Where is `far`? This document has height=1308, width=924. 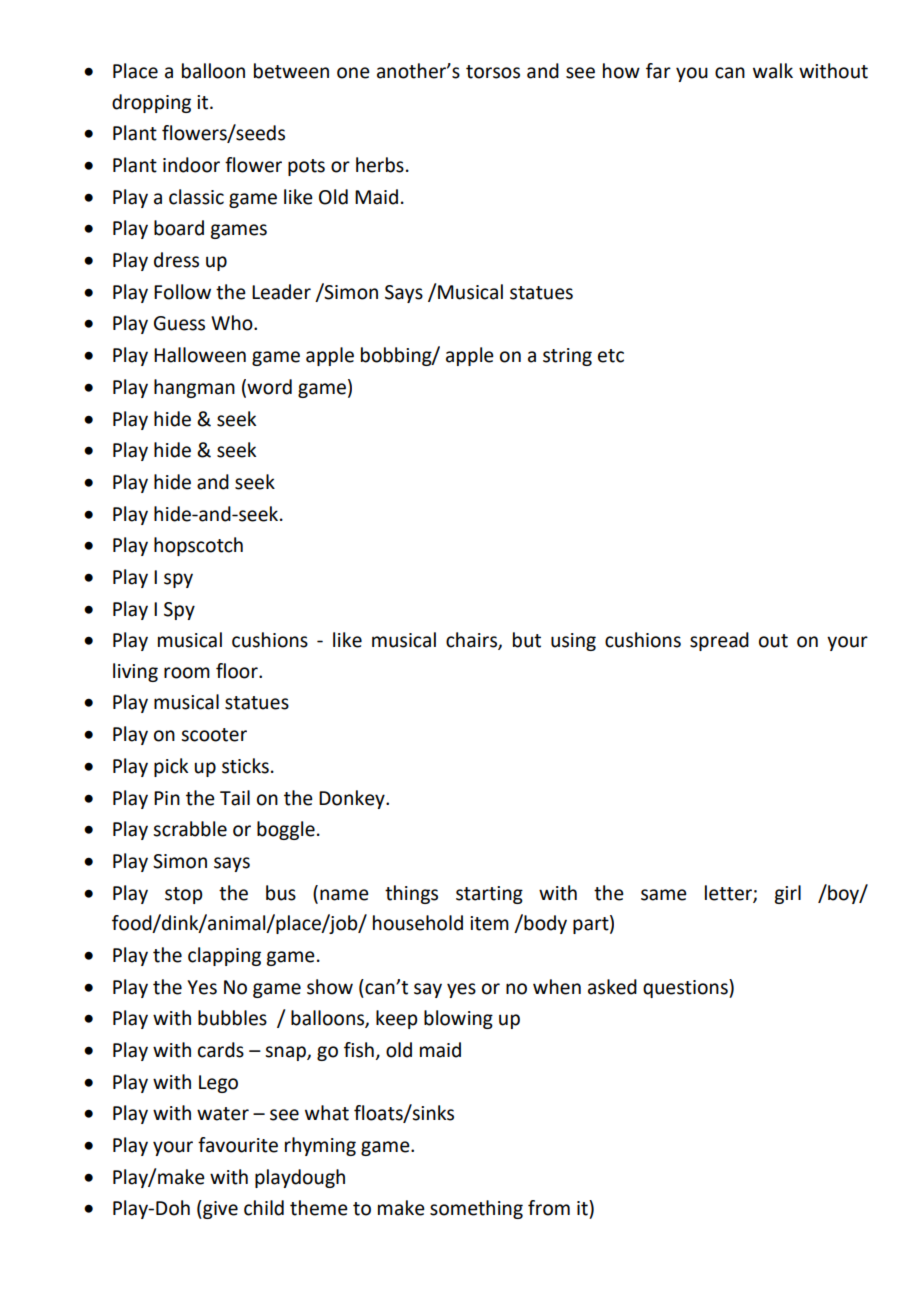
far is located at coordinates (658, 71).
